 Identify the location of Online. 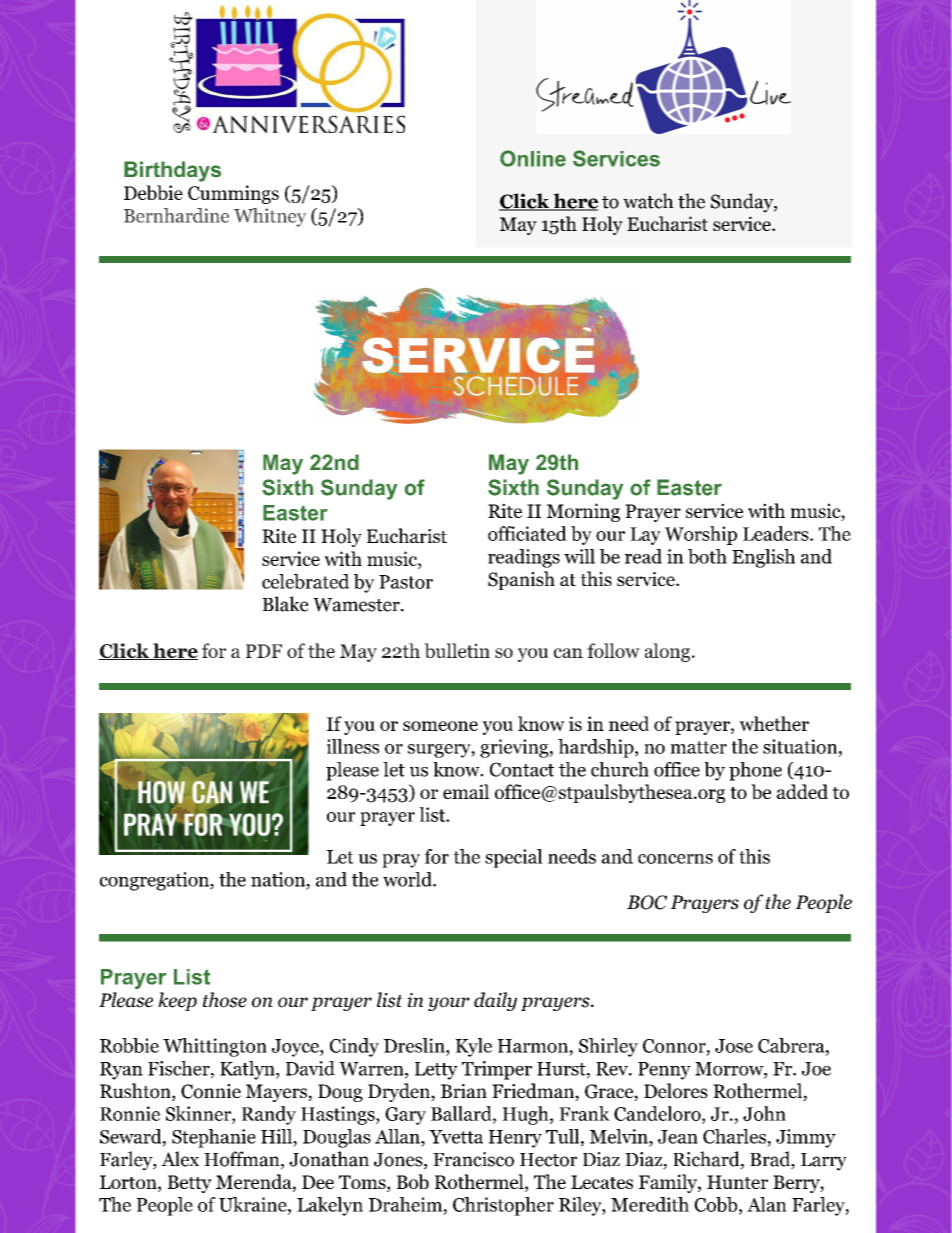
(533, 158).
